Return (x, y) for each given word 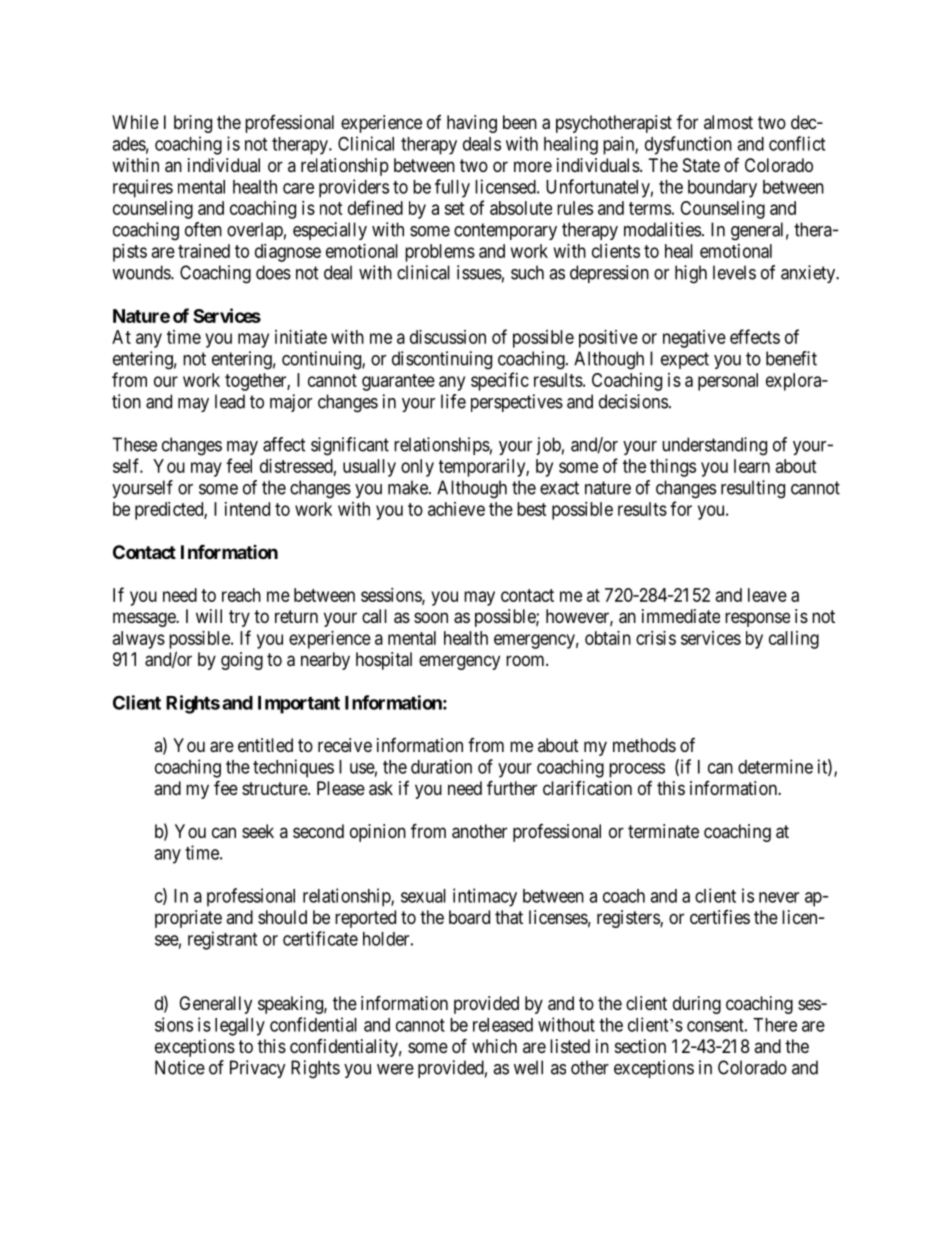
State (701, 165)
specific (500, 381)
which (494, 1046)
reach (241, 595)
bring (193, 124)
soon (431, 617)
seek (258, 831)
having (472, 124)
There (775, 1025)
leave (767, 595)
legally (240, 1027)
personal (728, 382)
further (512, 787)
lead (230, 401)
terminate (663, 831)
